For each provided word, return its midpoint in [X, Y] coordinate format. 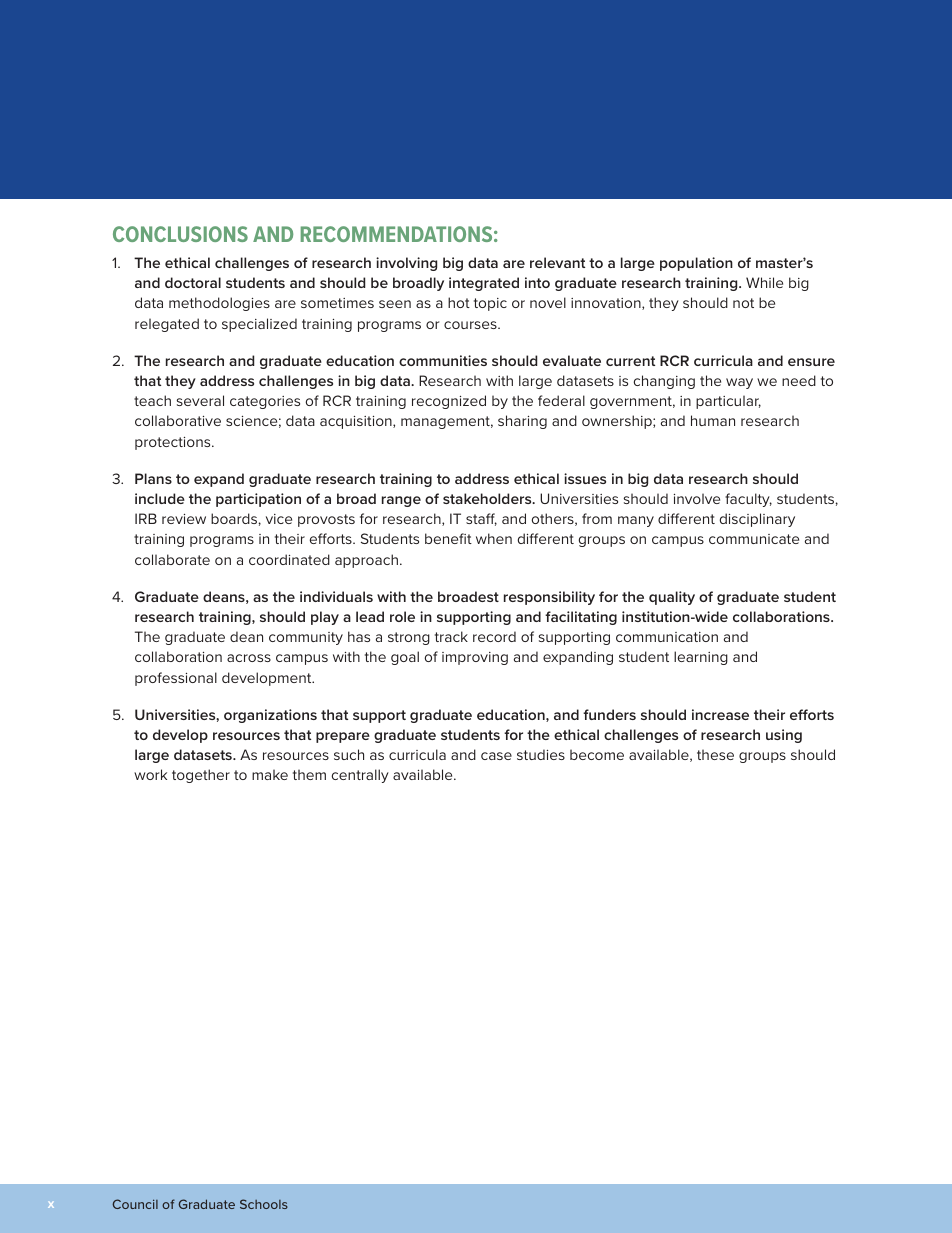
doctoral [193, 282]
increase [720, 714]
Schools [264, 1204]
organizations [270, 716]
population [696, 264]
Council [135, 1204]
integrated [484, 284]
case [496, 756]
